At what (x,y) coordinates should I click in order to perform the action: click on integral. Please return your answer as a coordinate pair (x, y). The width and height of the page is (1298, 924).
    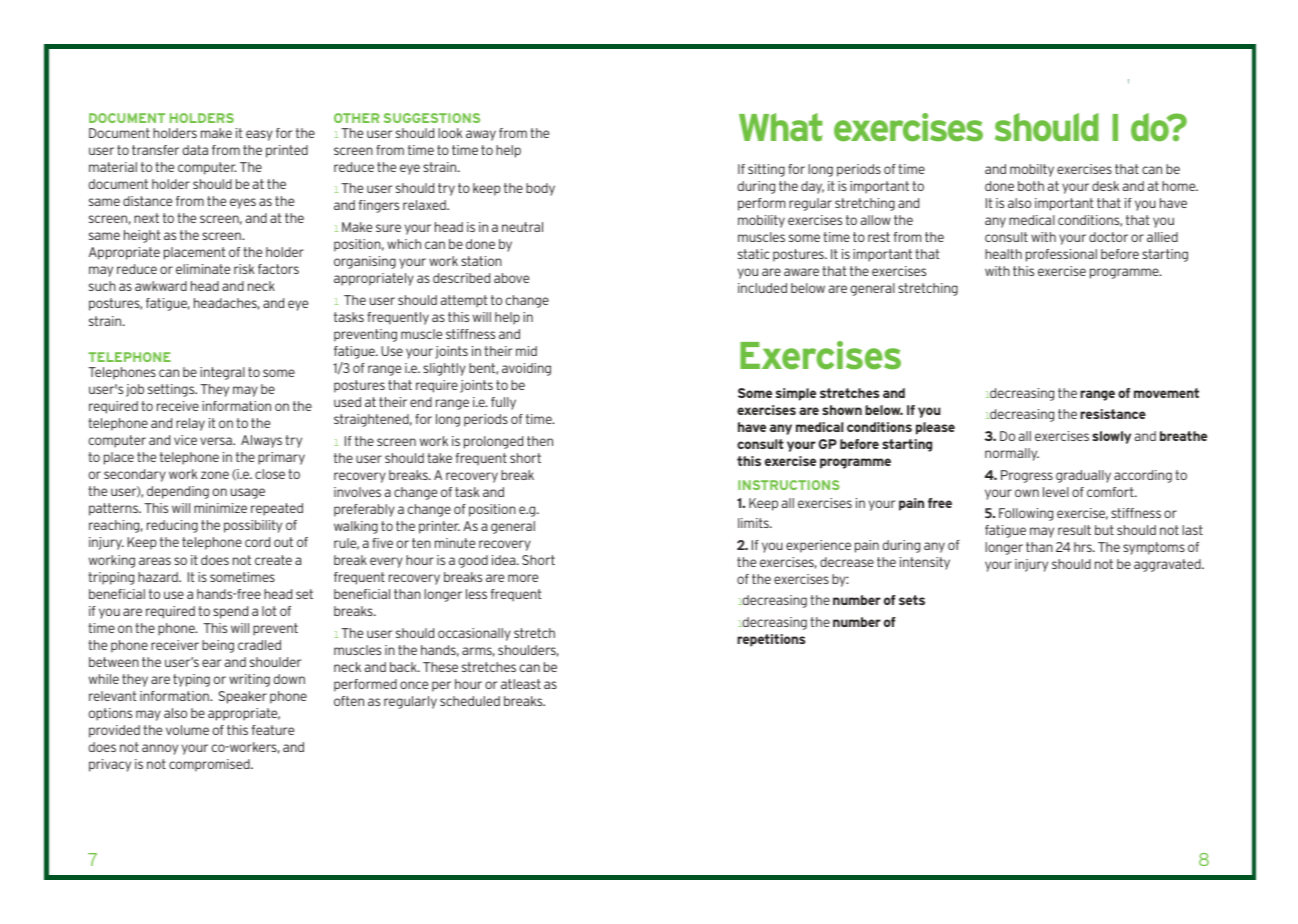
    Looking at the image, I should click on (222, 373).
